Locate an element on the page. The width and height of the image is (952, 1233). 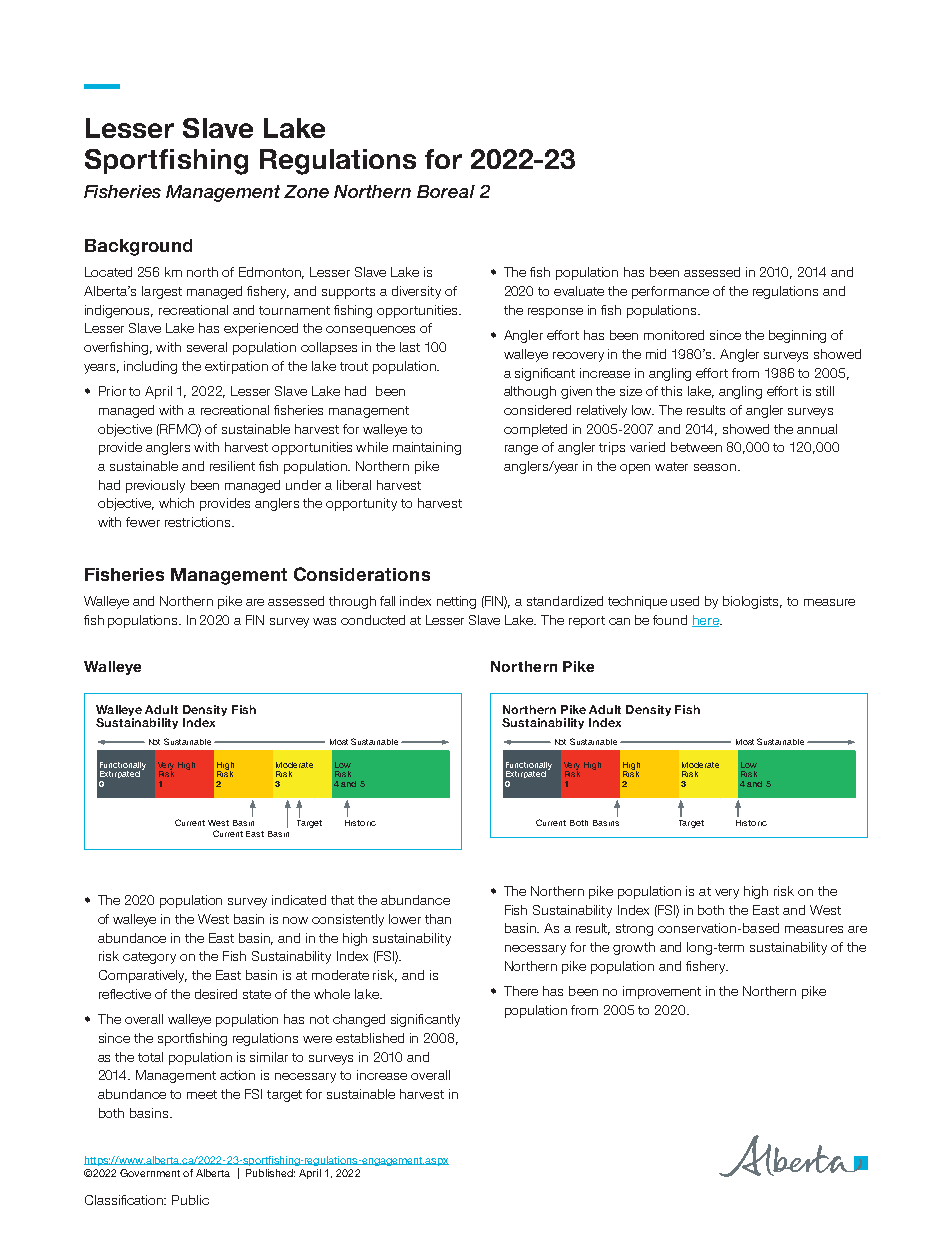
resilient is located at coordinates (232, 466).
